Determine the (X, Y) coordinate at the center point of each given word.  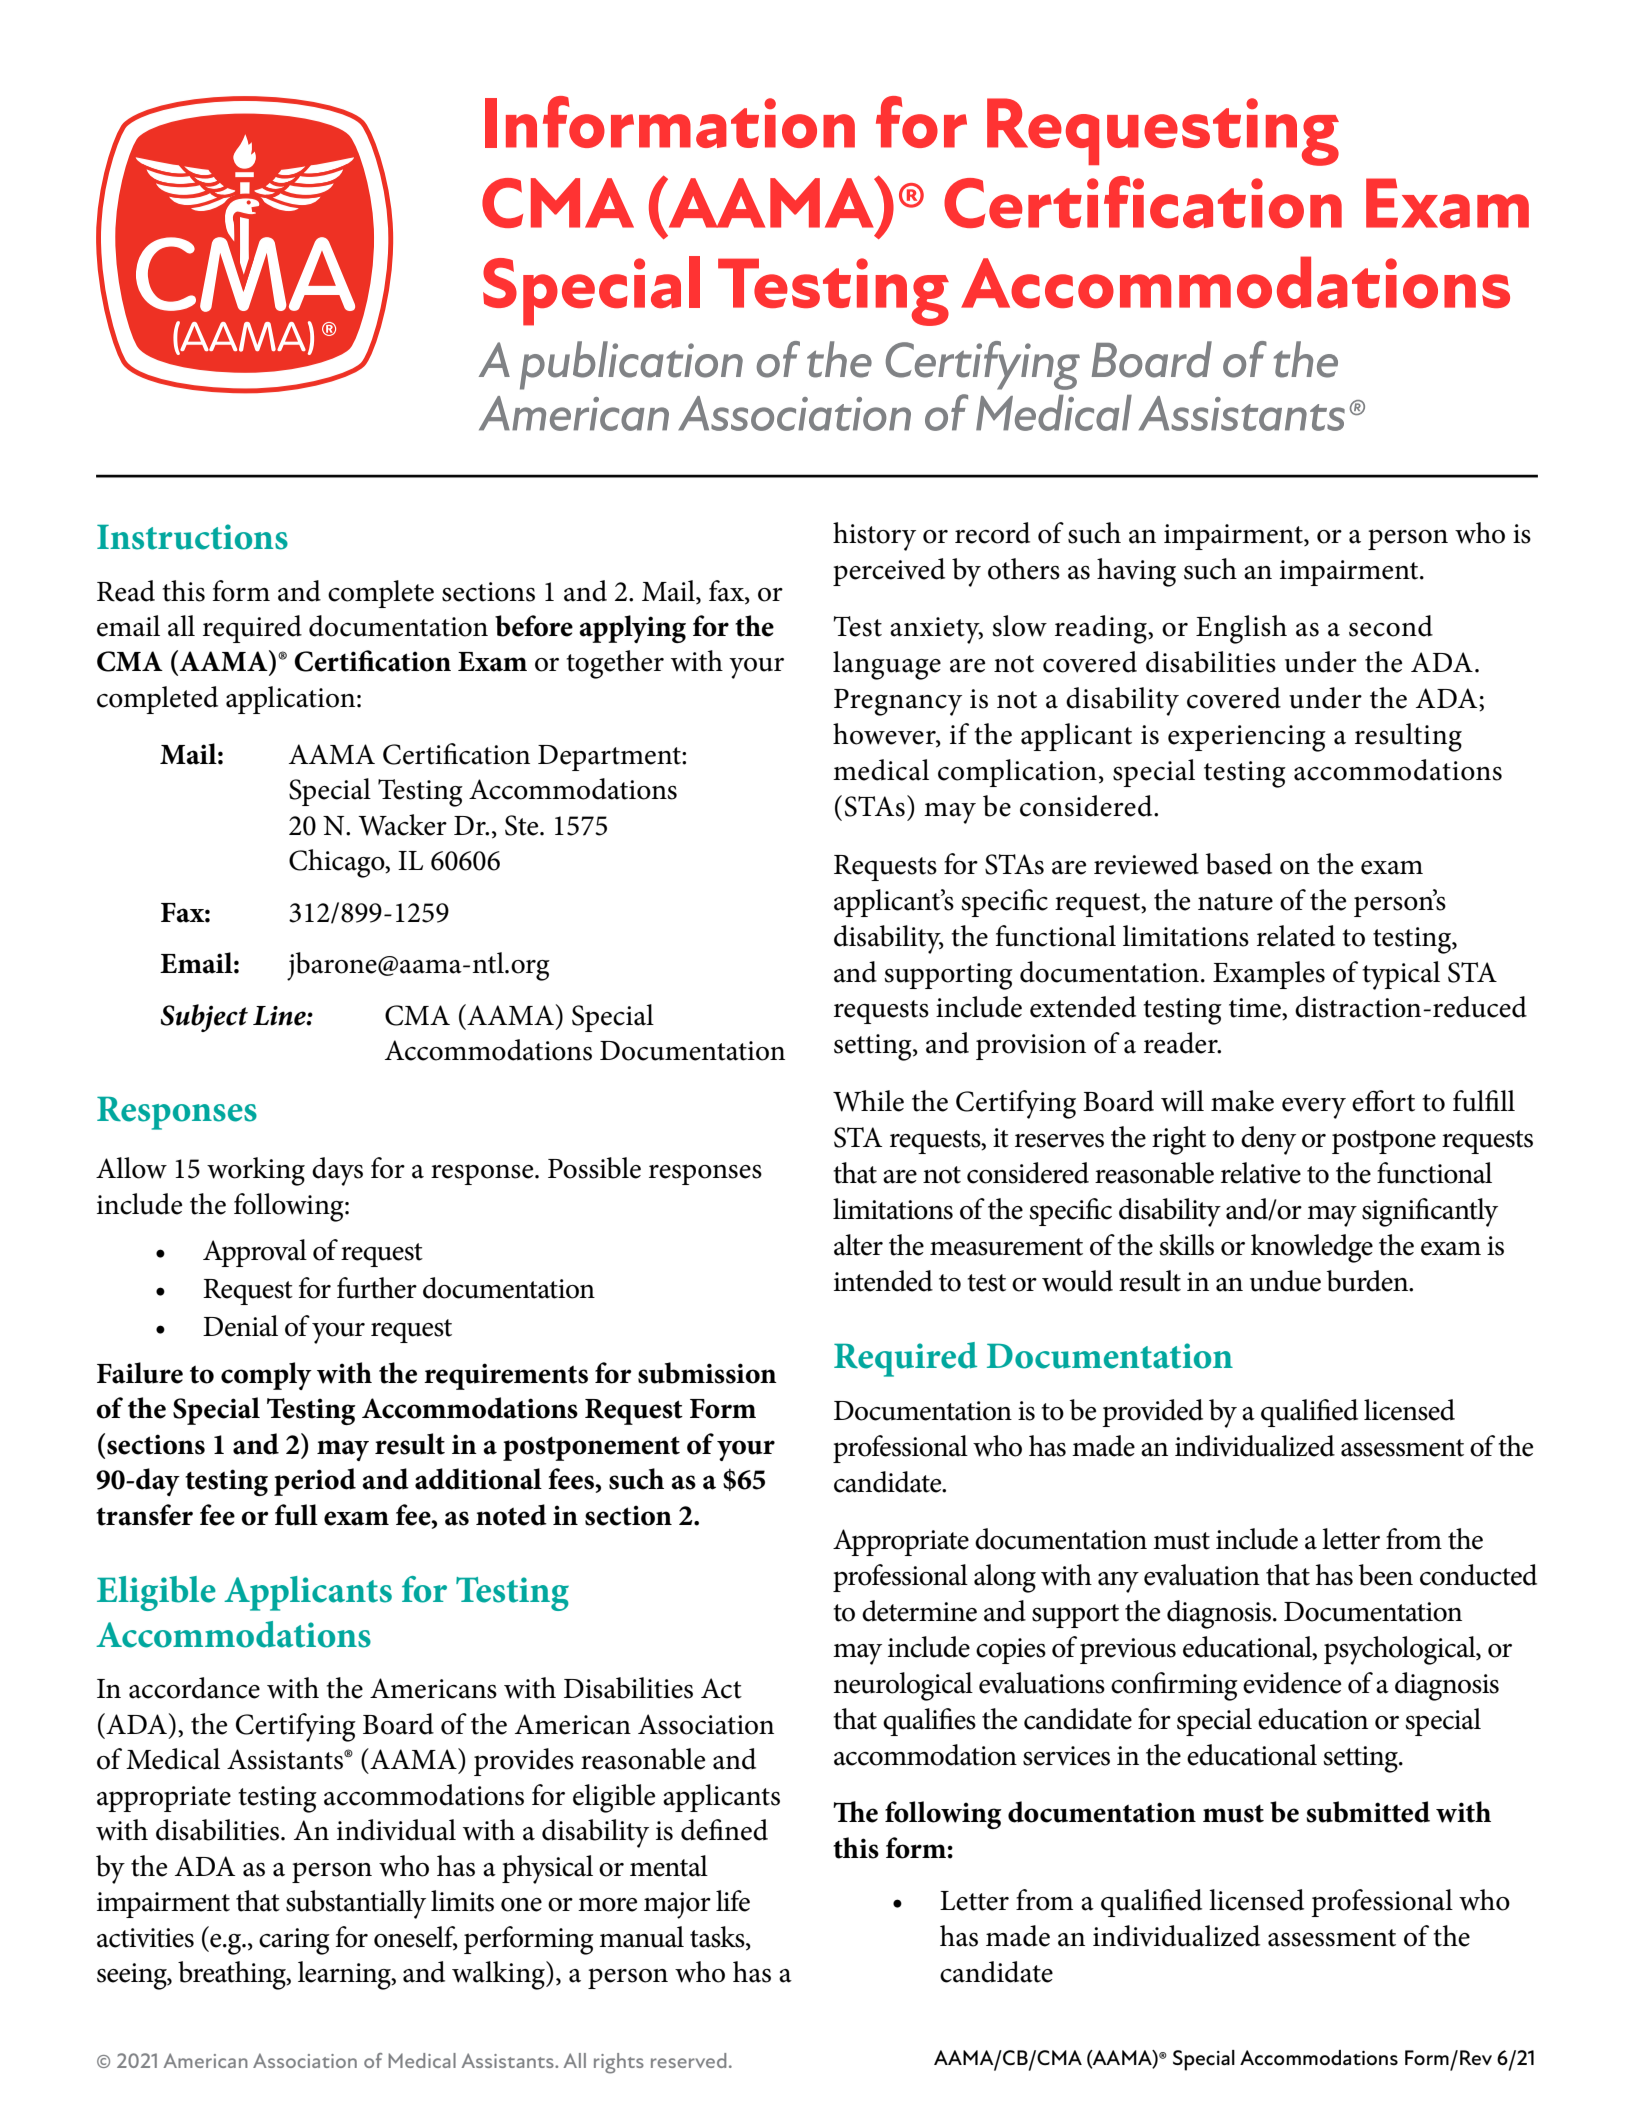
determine (919, 1611)
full (296, 1515)
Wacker (402, 825)
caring (294, 1941)
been (1386, 1575)
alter (858, 1245)
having (1136, 572)
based (1239, 864)
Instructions (192, 537)
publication (631, 365)
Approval (255, 1253)
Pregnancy (898, 702)
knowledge (1312, 1248)
